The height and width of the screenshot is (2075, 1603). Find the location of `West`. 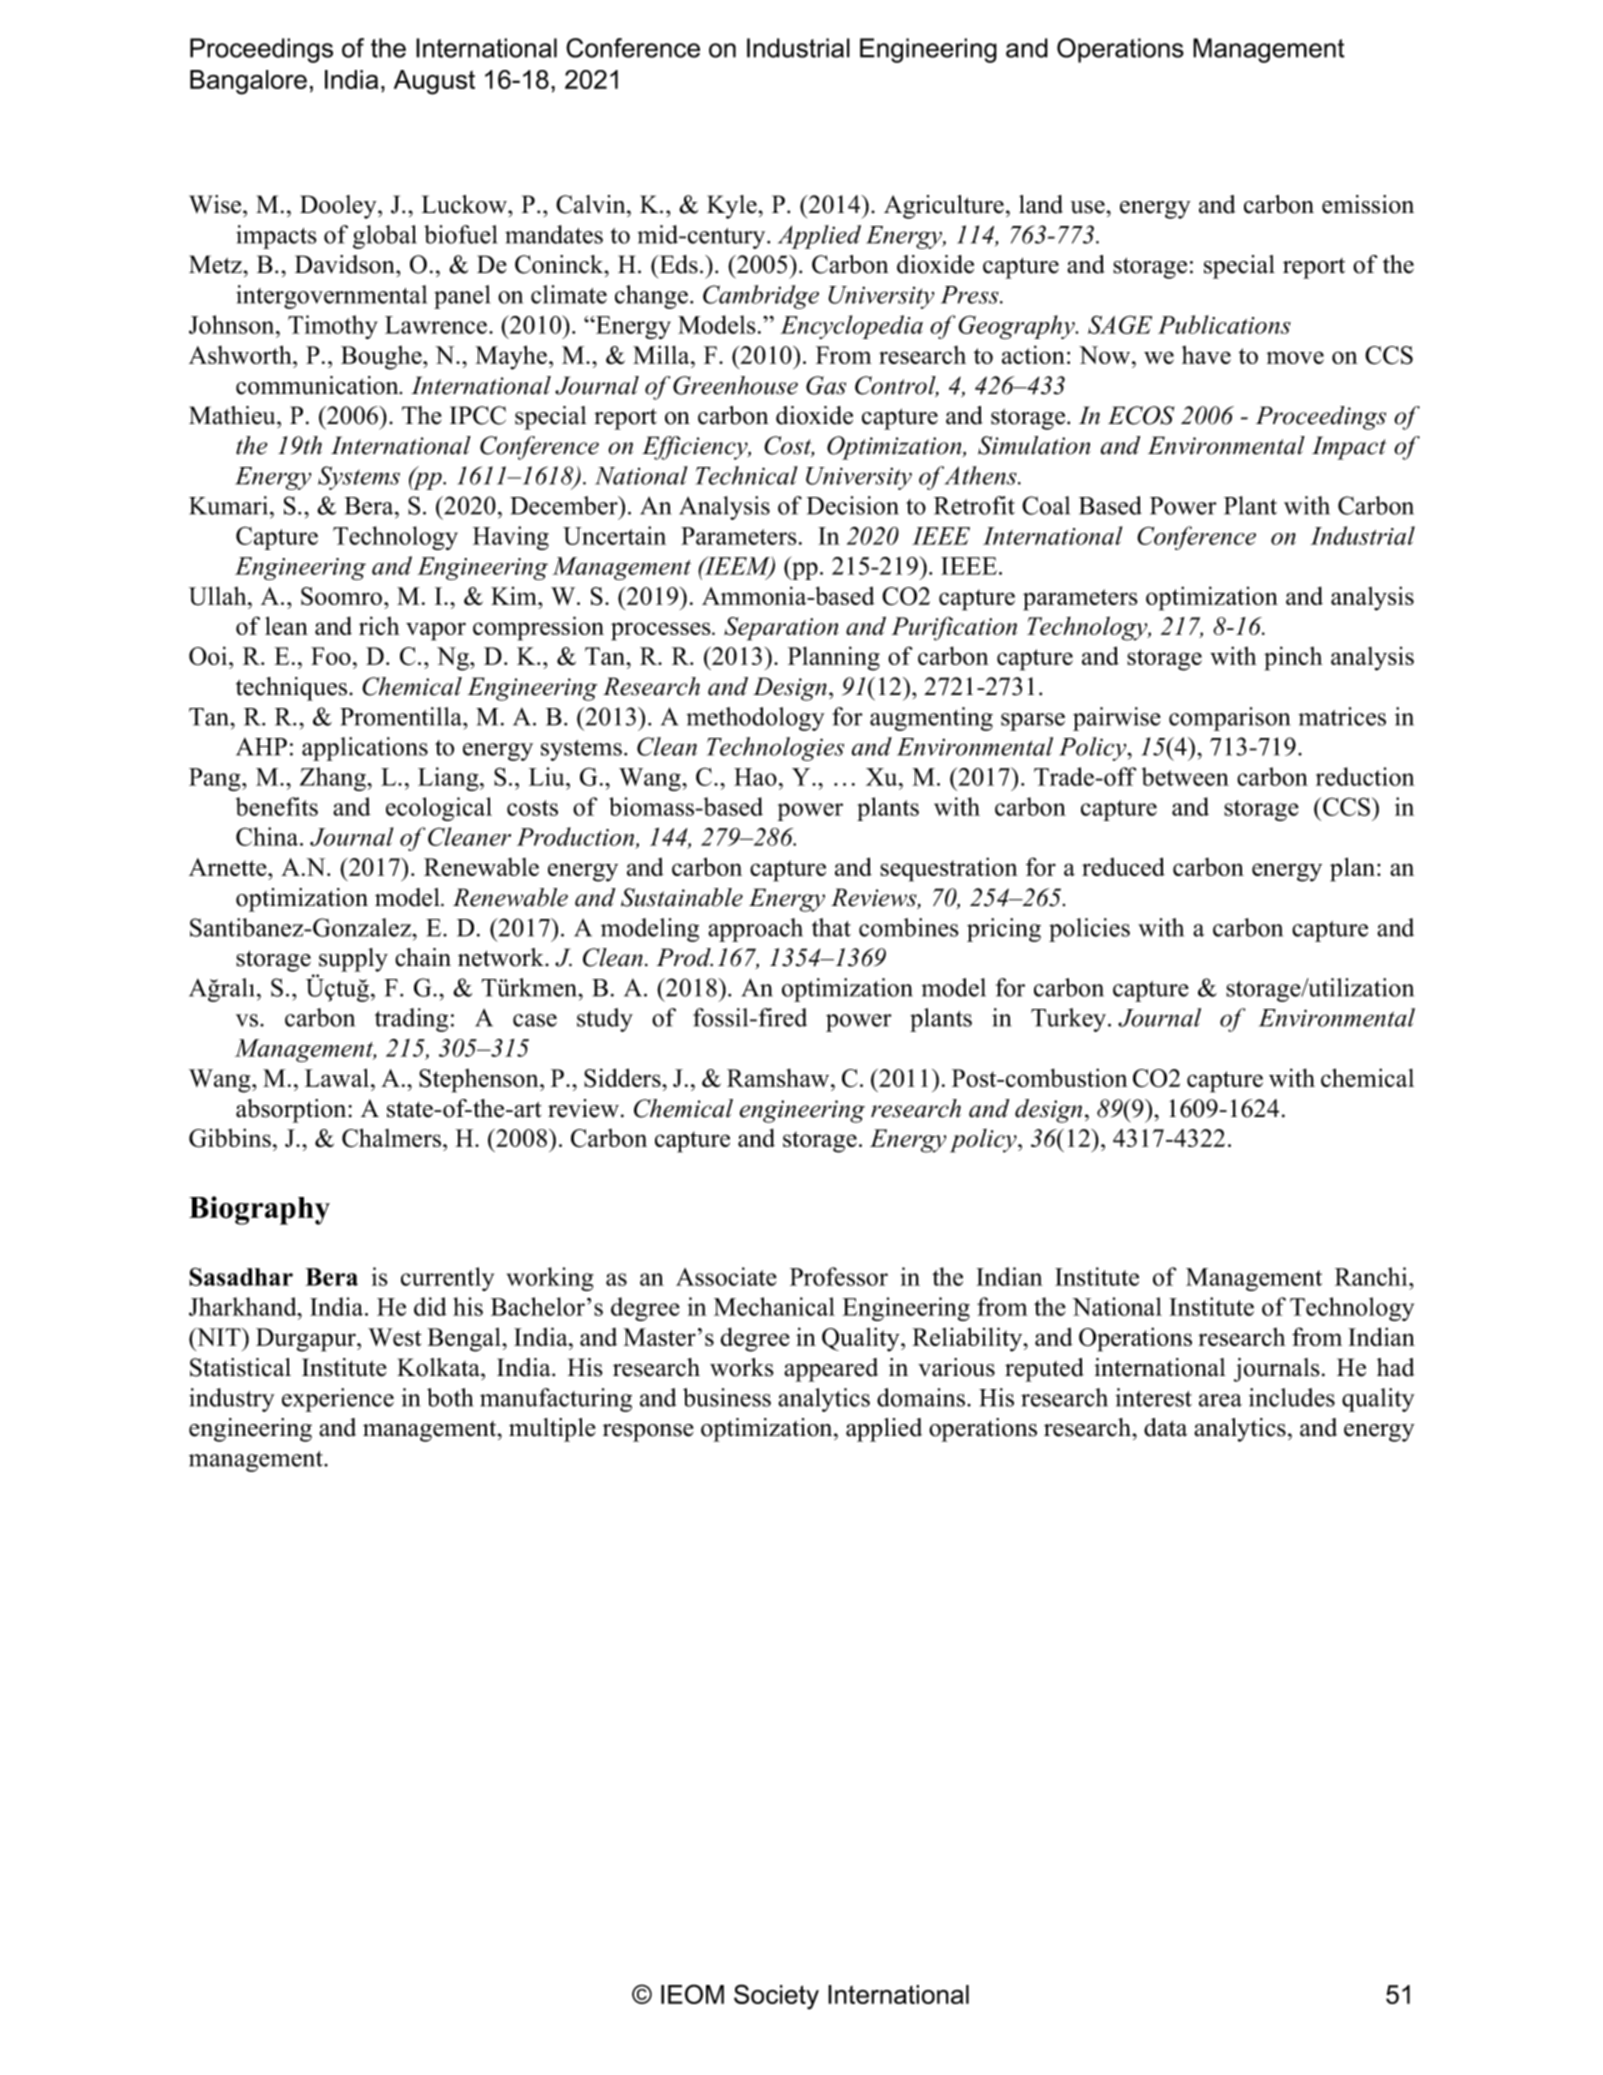

West is located at coordinates (395, 1337).
